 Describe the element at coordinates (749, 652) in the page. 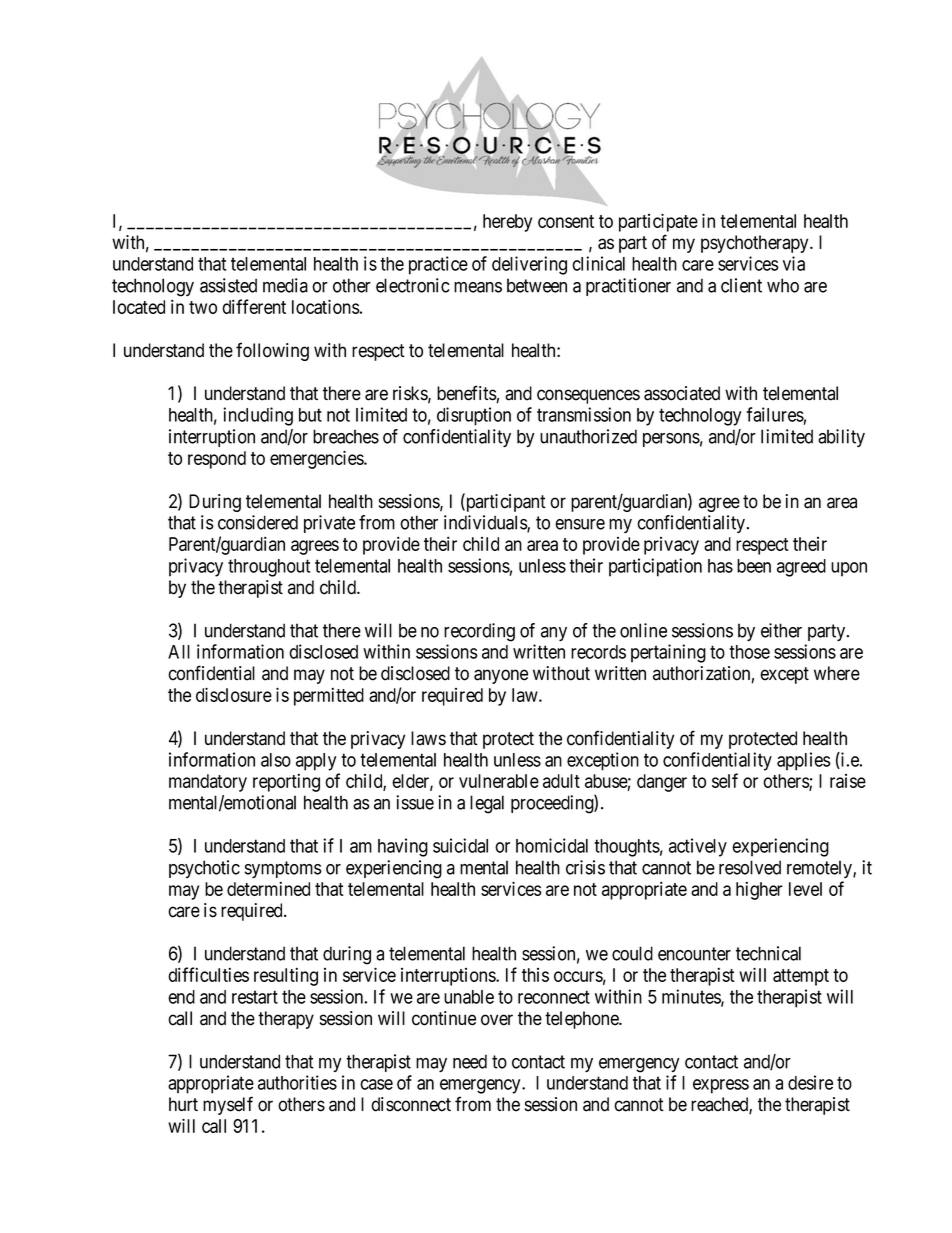

I see `those` at that location.
